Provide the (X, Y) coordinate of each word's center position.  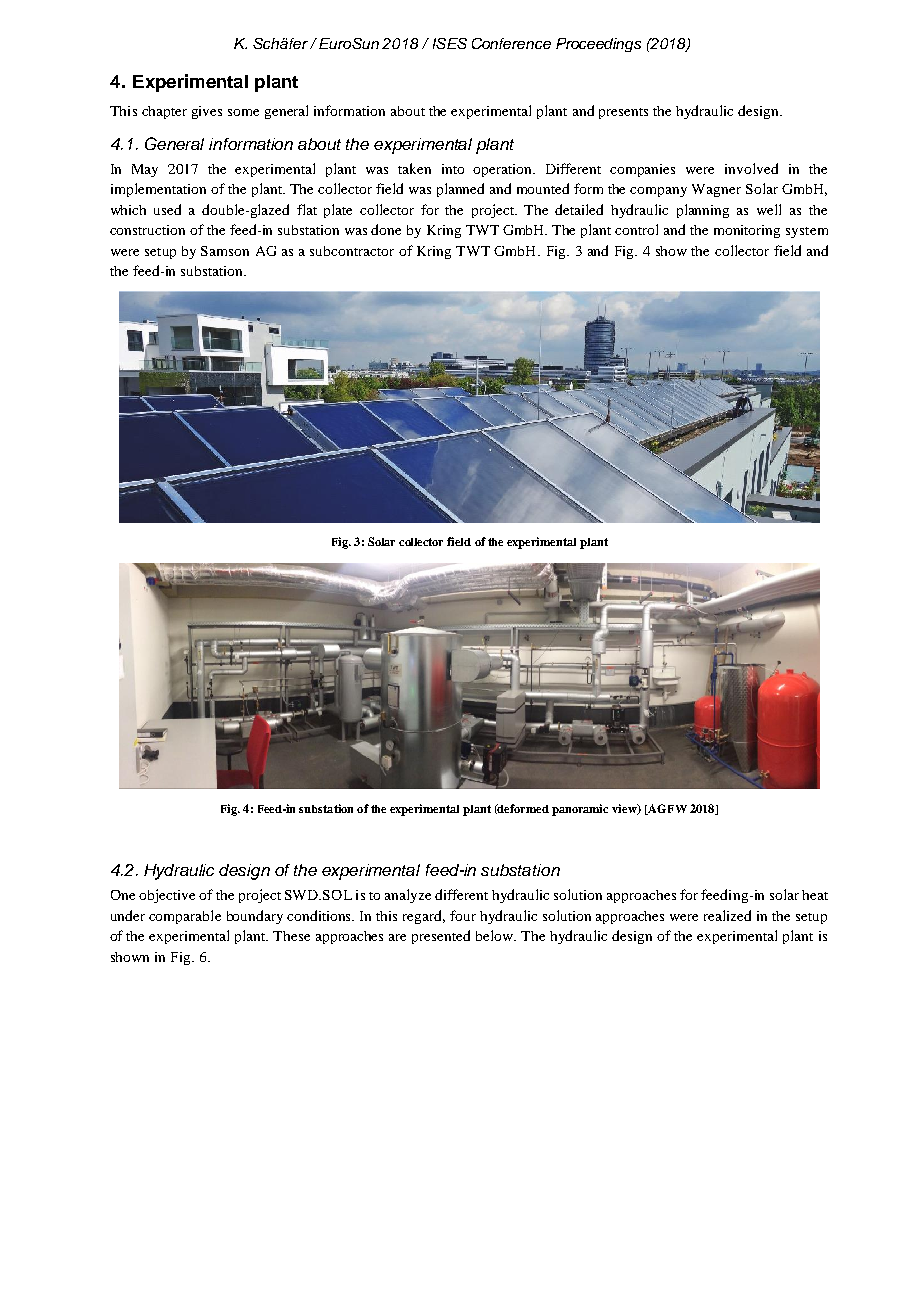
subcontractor (352, 251)
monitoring (747, 231)
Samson (225, 251)
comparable (185, 917)
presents (623, 113)
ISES (450, 43)
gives (207, 112)
